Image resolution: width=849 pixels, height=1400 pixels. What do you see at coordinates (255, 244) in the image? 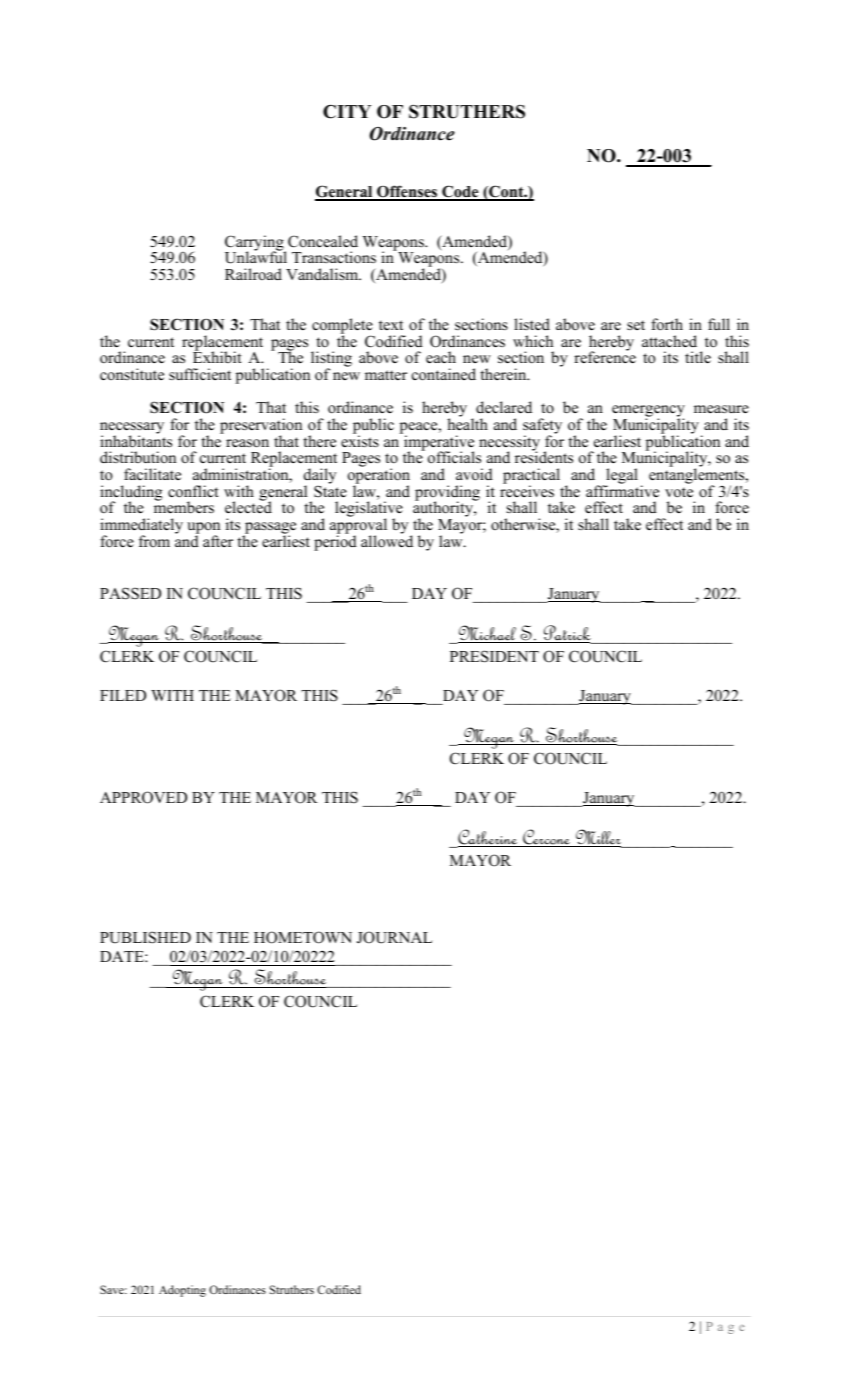
I see `Carrying` at bounding box center [255, 244].
